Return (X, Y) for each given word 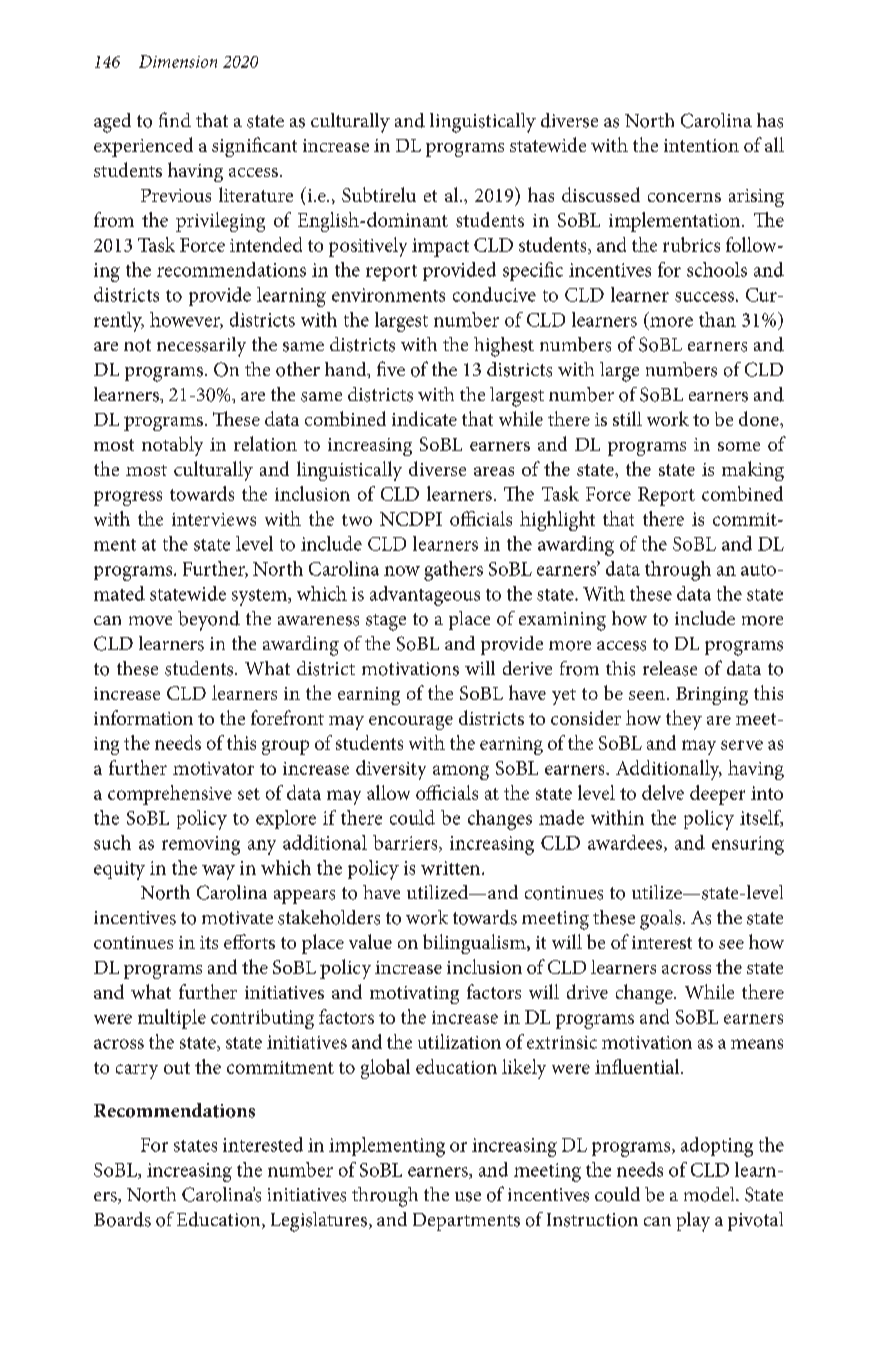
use (468, 1197)
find (175, 119)
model (710, 1194)
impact (440, 247)
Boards (122, 1219)
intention (701, 145)
